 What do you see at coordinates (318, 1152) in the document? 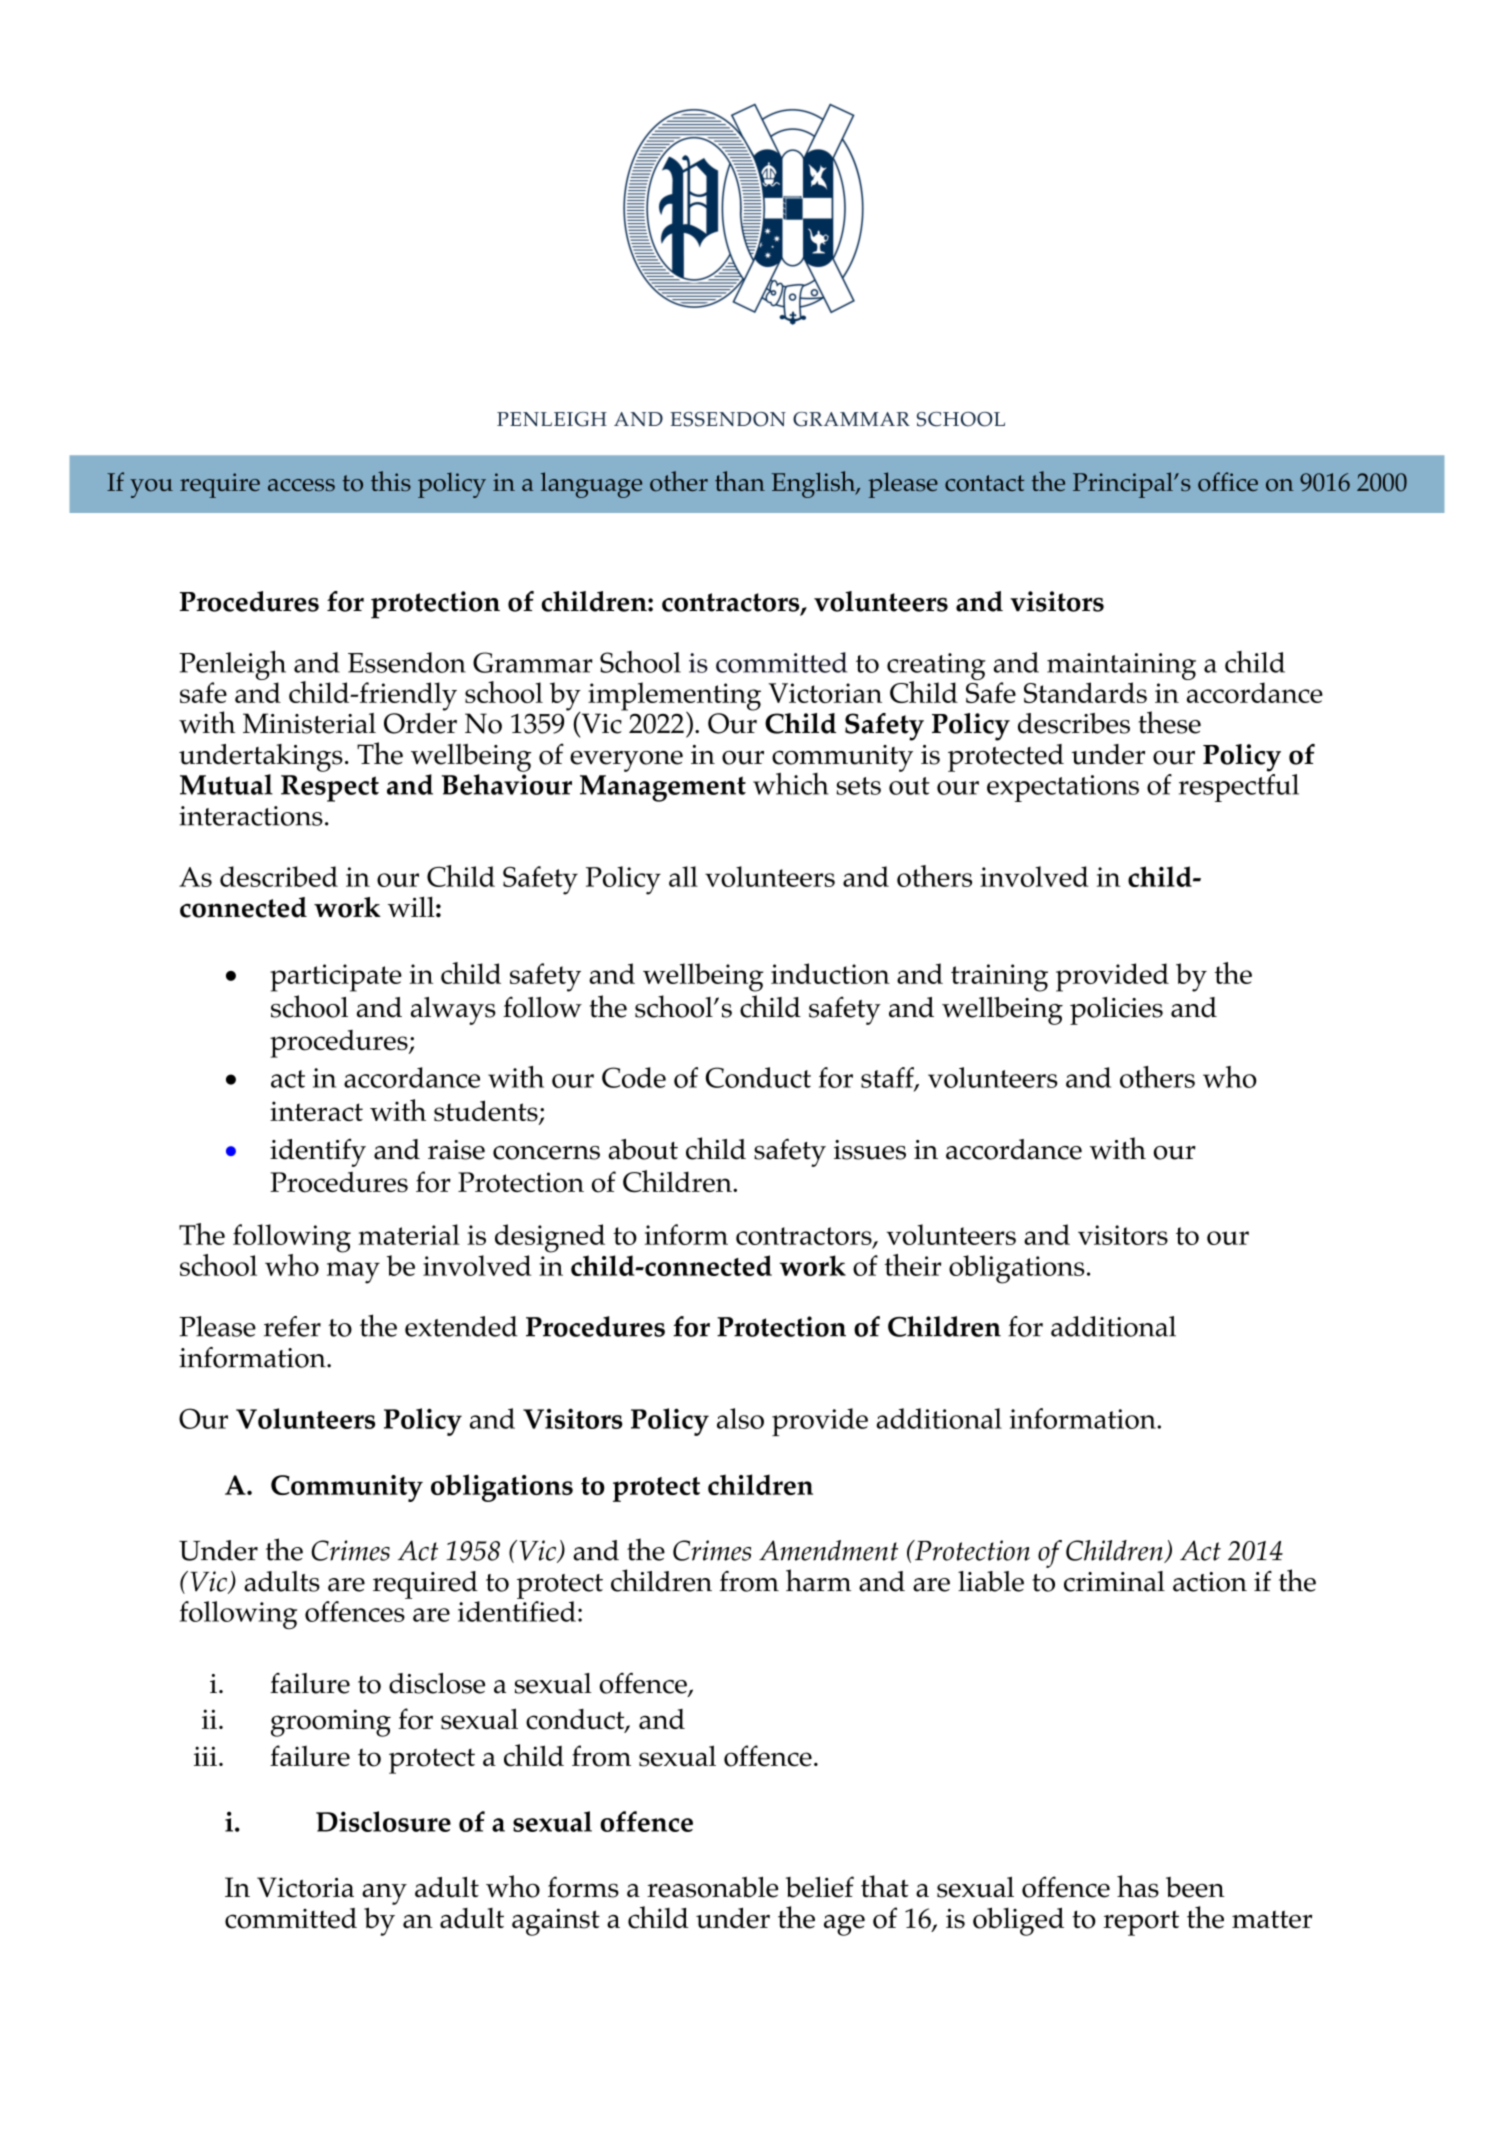
I see `identify` at bounding box center [318, 1152].
